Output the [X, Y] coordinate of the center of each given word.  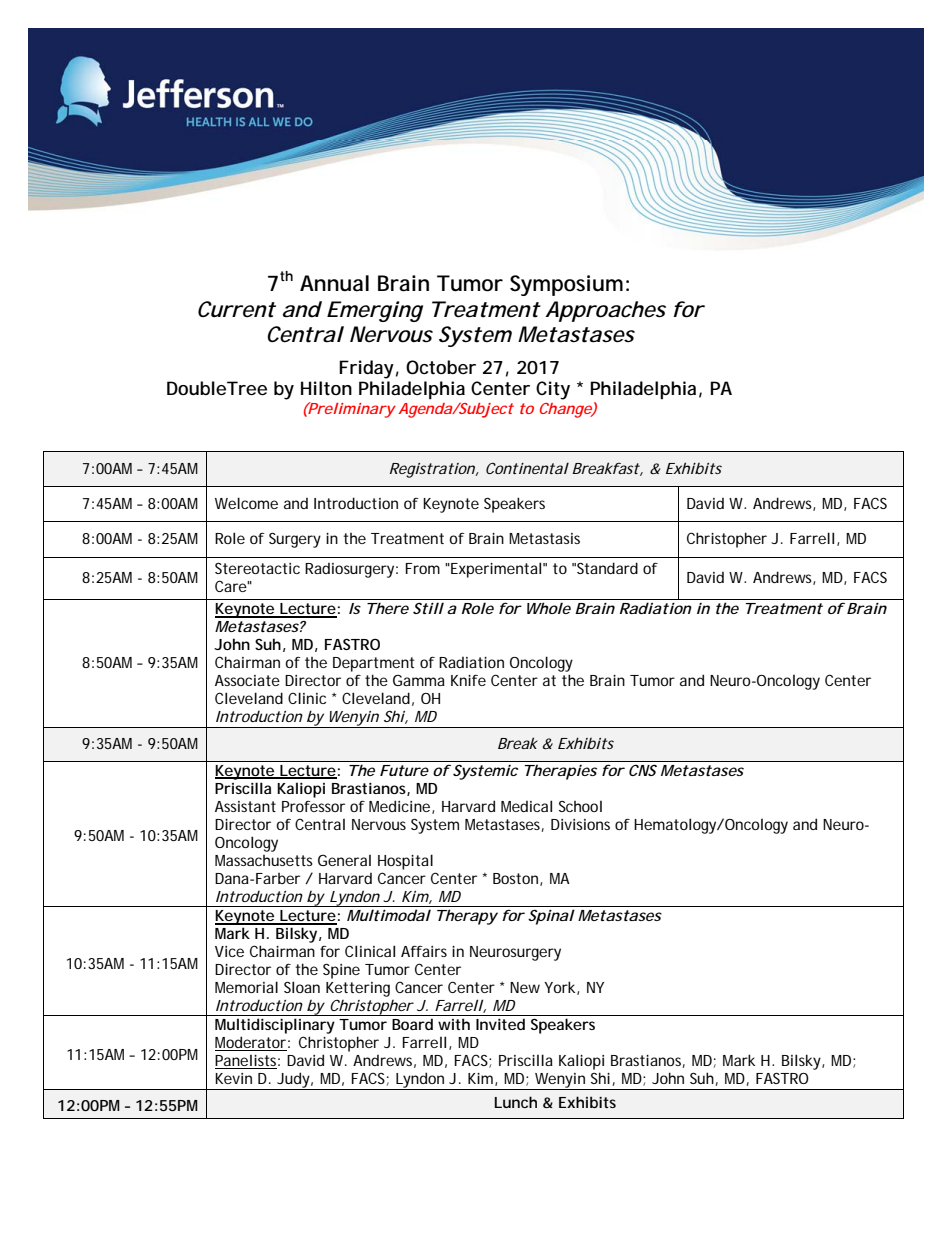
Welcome [246, 503]
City [553, 390]
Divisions [580, 824]
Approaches [605, 311]
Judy [293, 1081]
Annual [334, 283]
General [344, 860]
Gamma [419, 680]
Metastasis [544, 538]
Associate [247, 680]
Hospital [405, 862]
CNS [643, 770]
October [441, 367]
